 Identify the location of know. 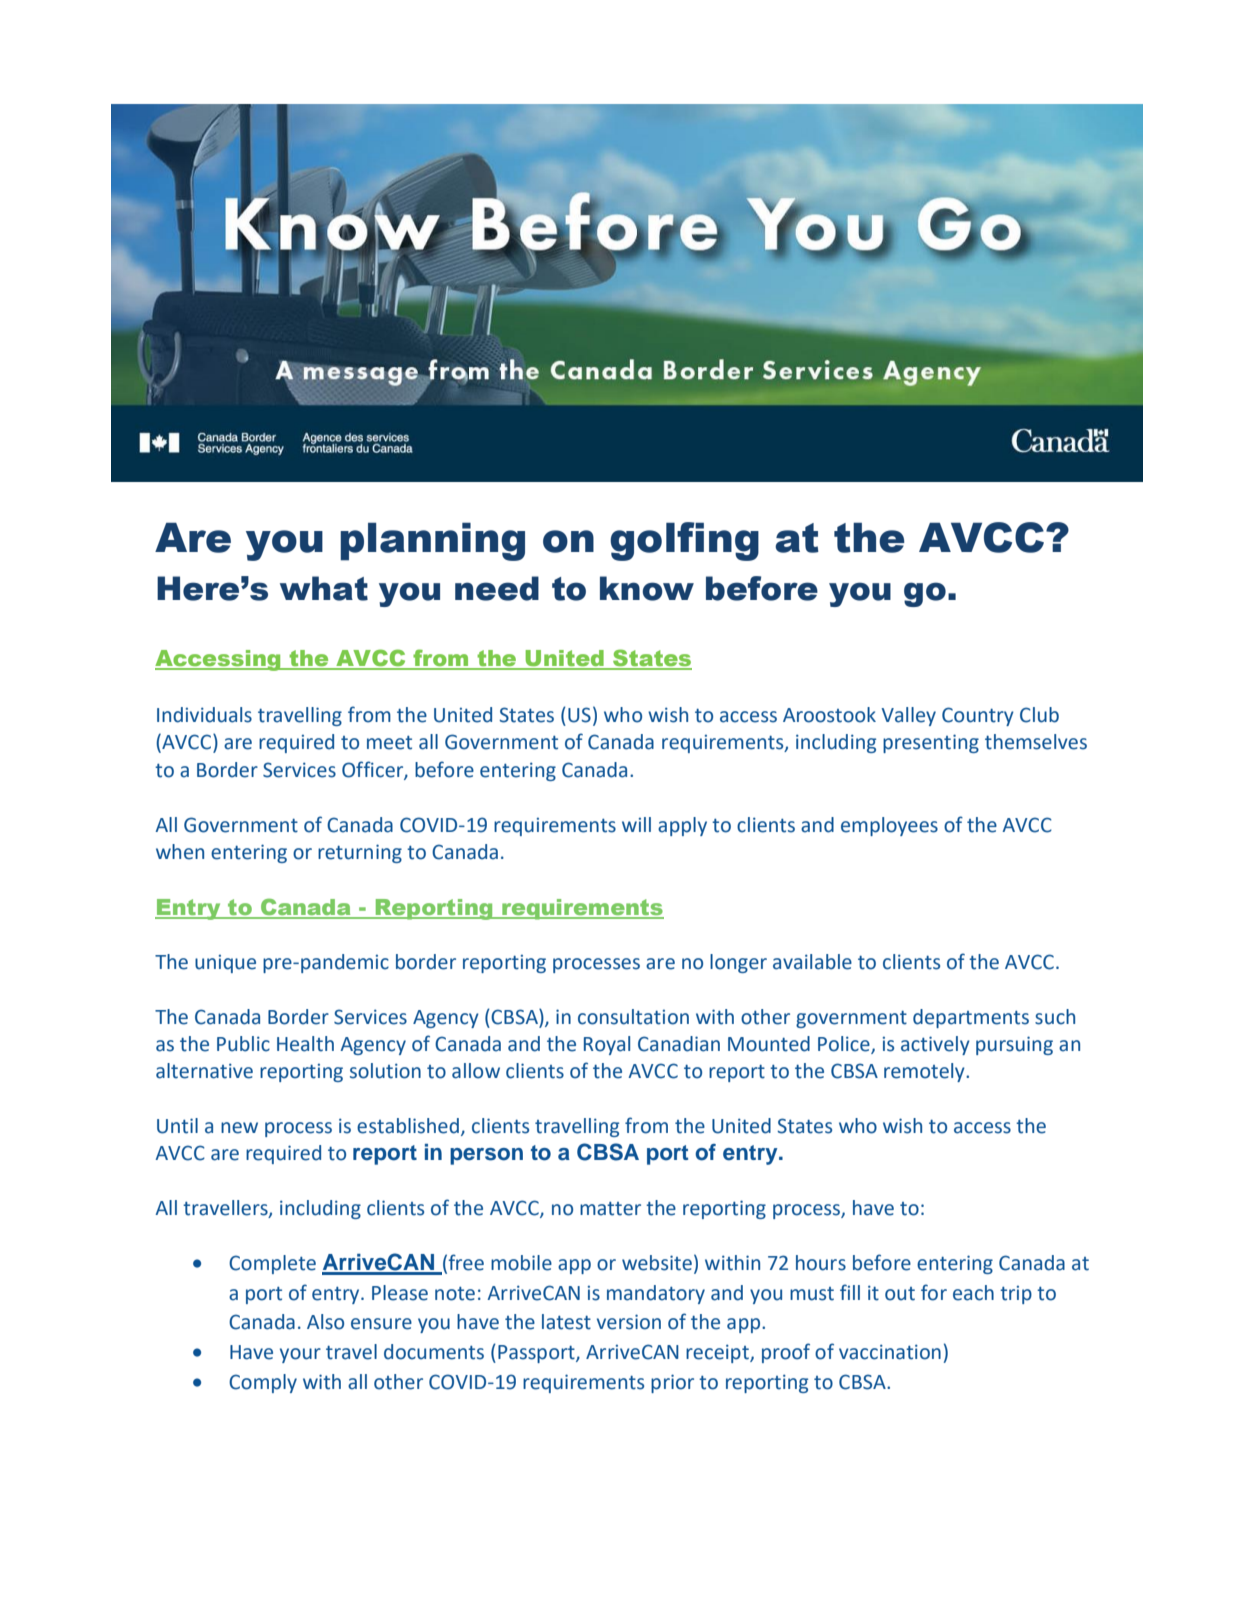
(647, 588).
